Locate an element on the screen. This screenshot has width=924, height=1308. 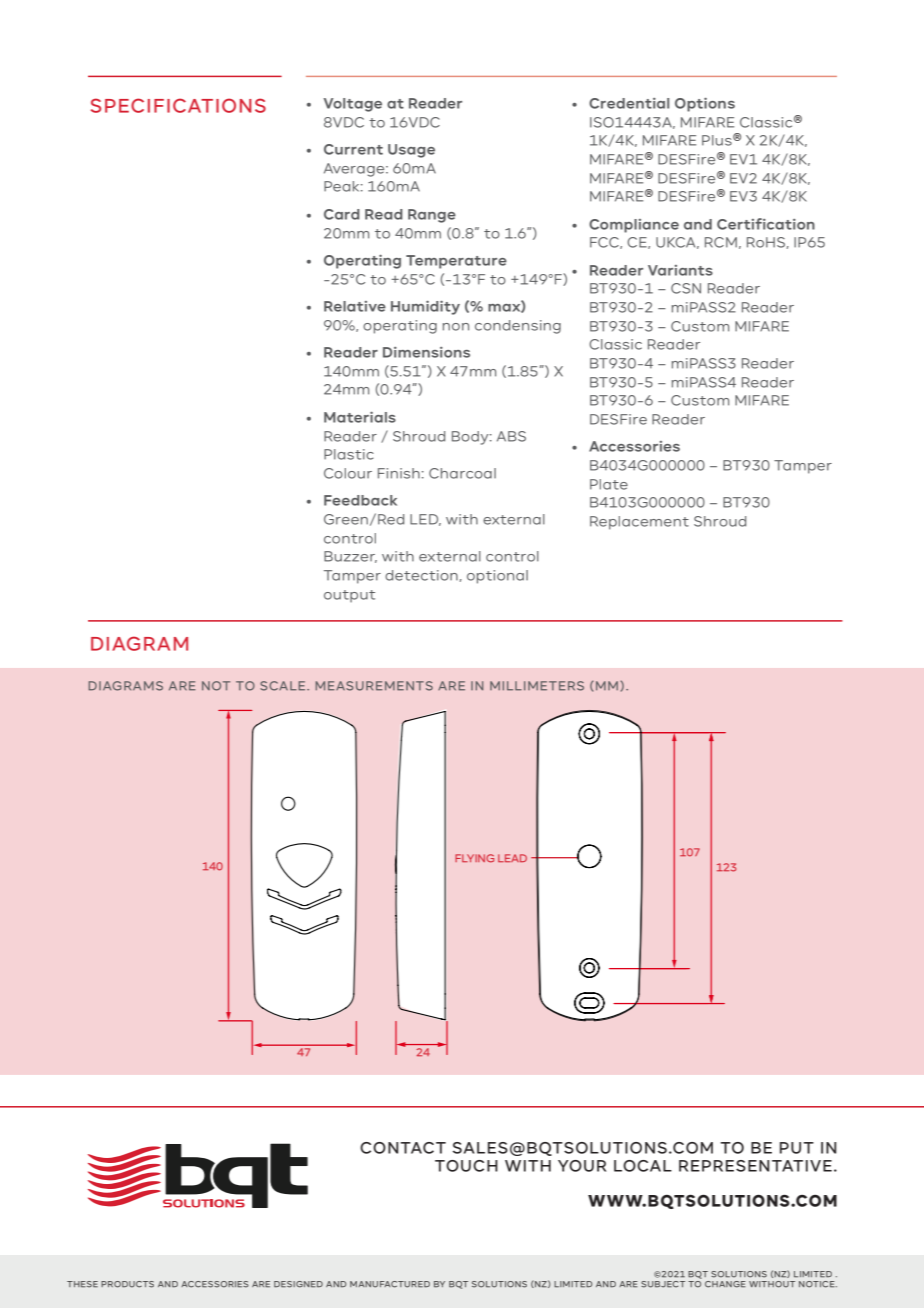
SCALE is located at coordinates (284, 686).
